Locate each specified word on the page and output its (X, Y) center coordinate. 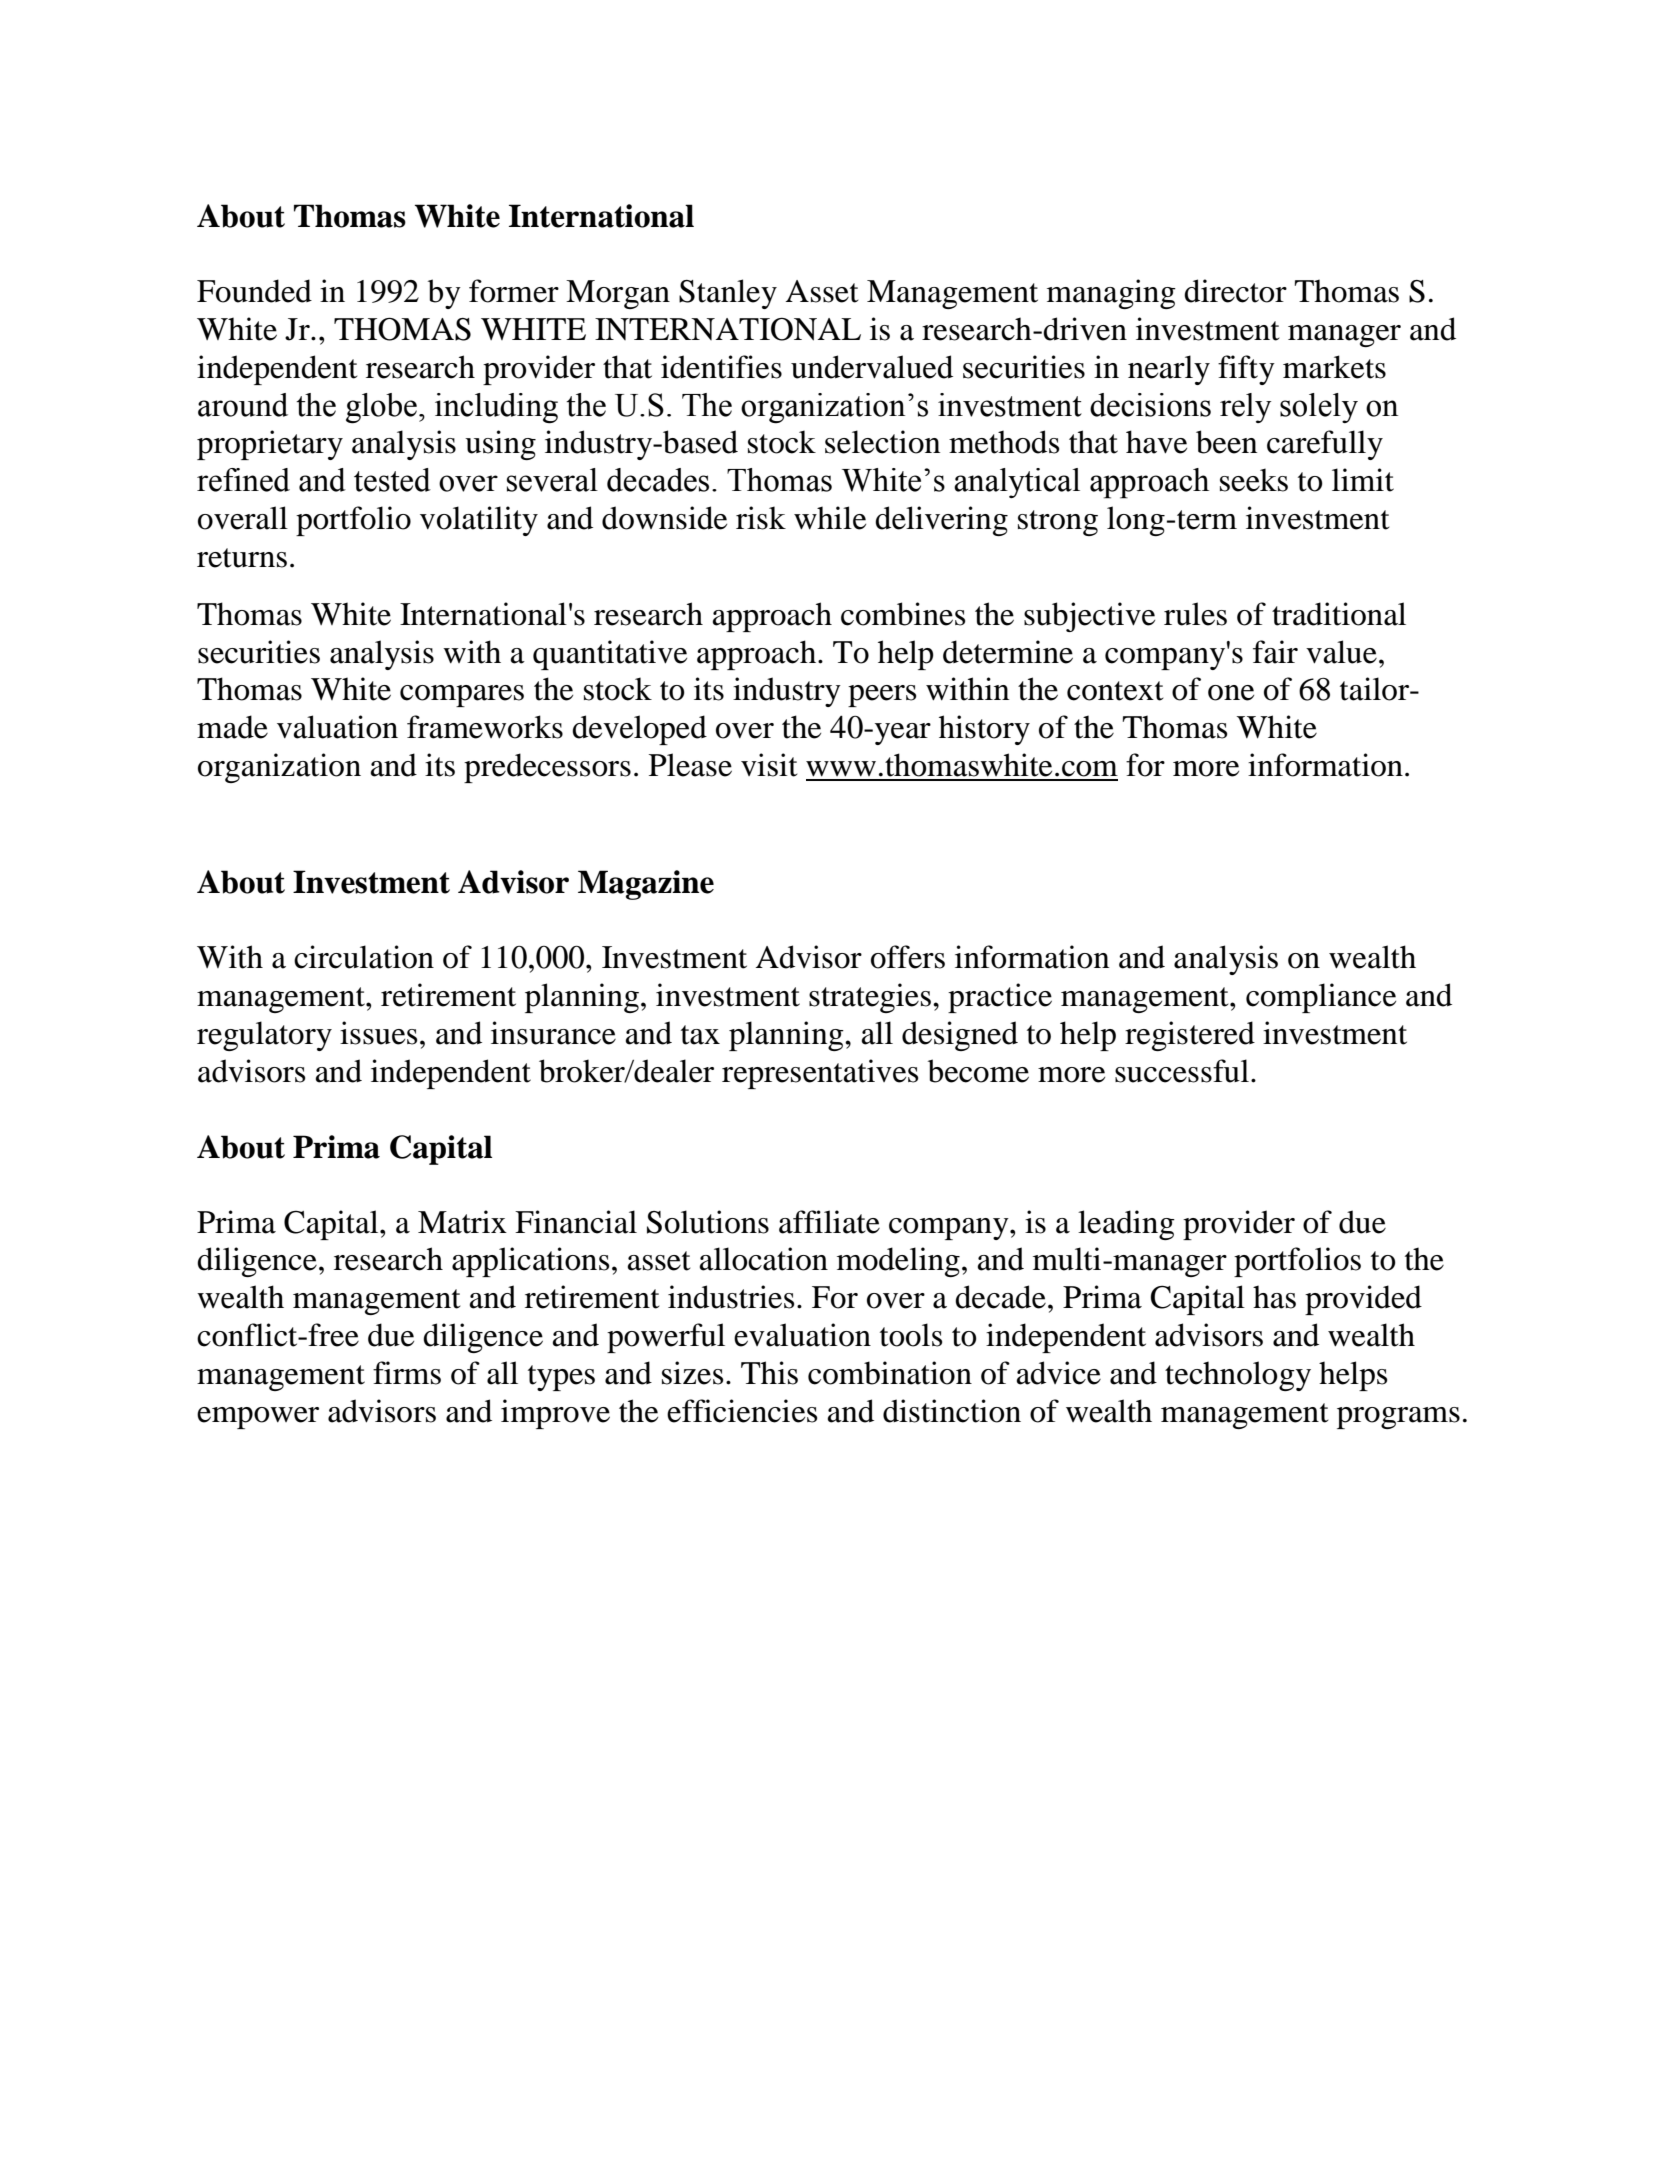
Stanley (728, 294)
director (1235, 291)
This (769, 1373)
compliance (1321, 998)
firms (407, 1373)
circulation (364, 957)
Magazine (646, 885)
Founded (254, 291)
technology (1238, 1376)
